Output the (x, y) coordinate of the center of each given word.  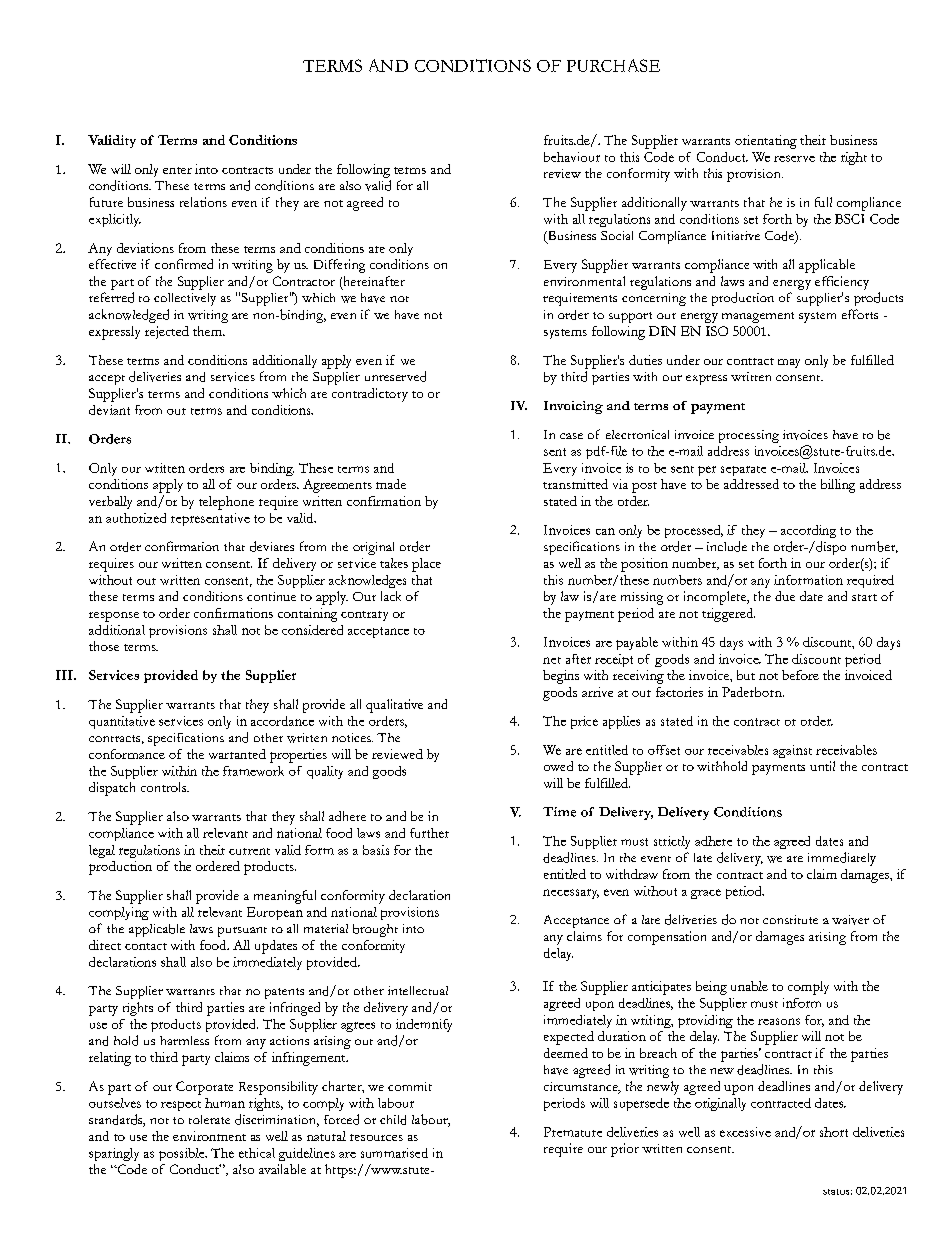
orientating (766, 142)
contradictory (370, 395)
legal (102, 851)
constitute (790, 919)
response (114, 617)
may (789, 363)
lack (391, 596)
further (429, 833)
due (785, 596)
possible (183, 1154)
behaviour (572, 157)
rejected (167, 332)
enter (177, 170)
